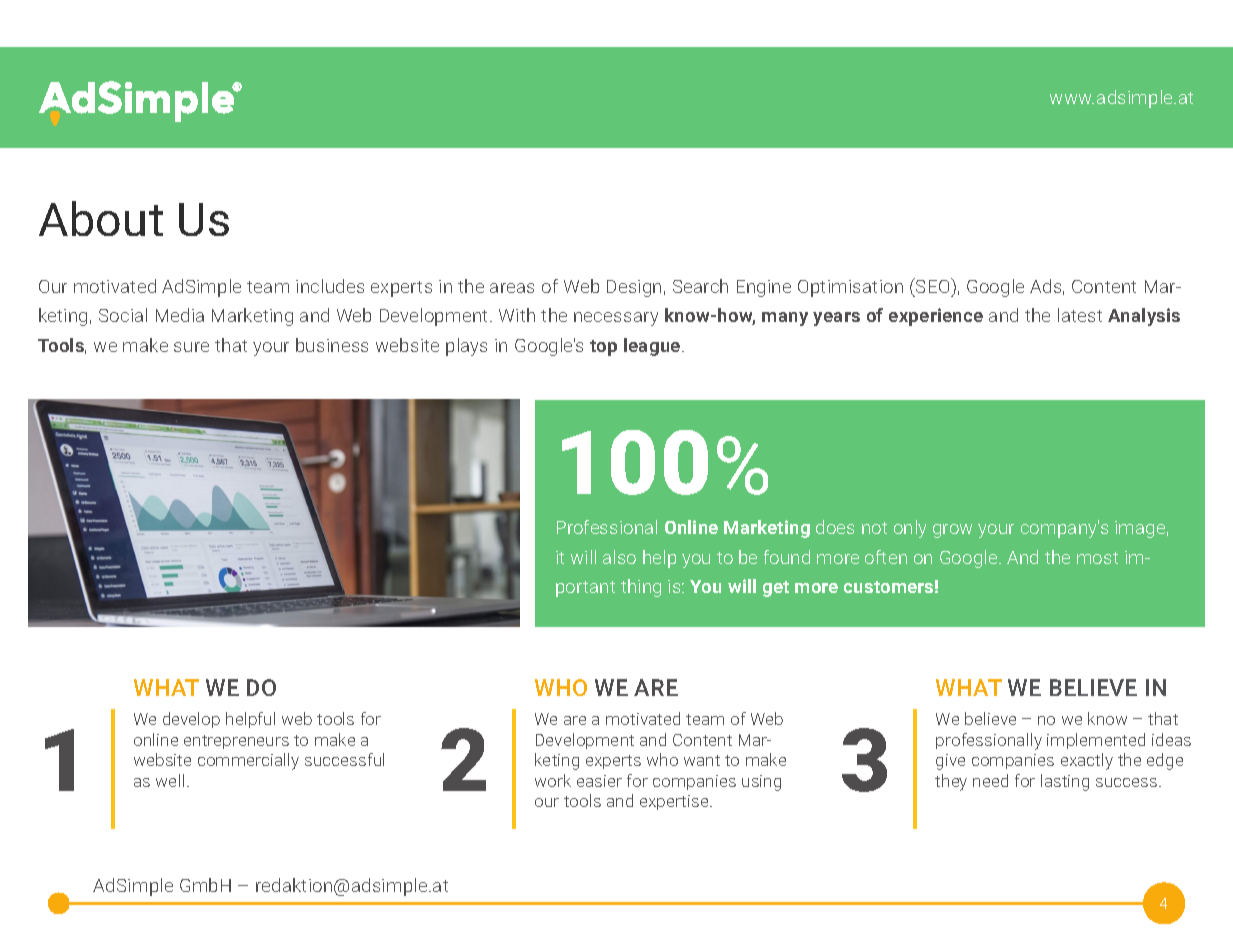 The height and width of the screenshot is (952, 1233). Describe the element at coordinates (634, 288) in the screenshot. I see `Design` at that location.
